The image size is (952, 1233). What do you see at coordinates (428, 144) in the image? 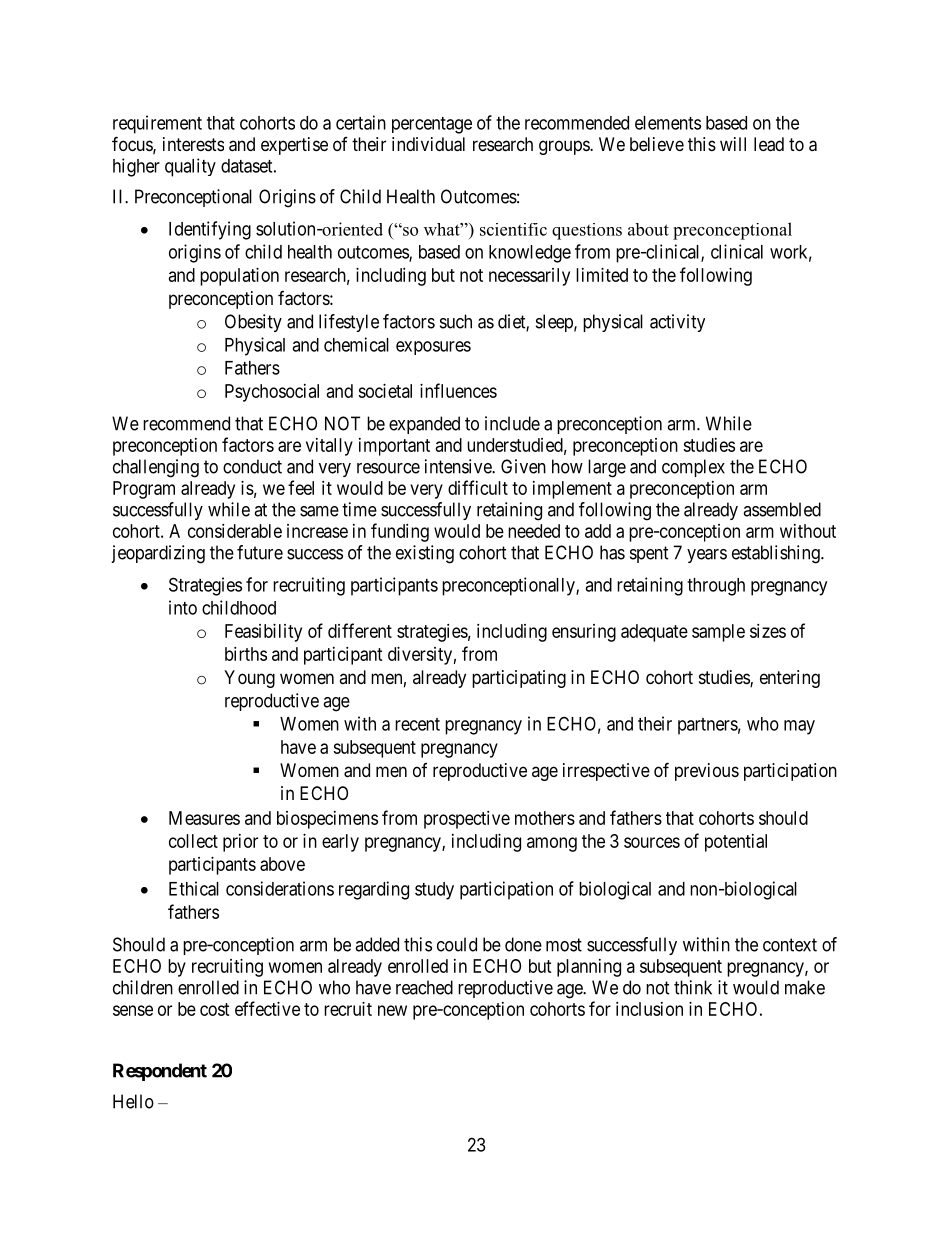
I see `individual` at bounding box center [428, 144].
